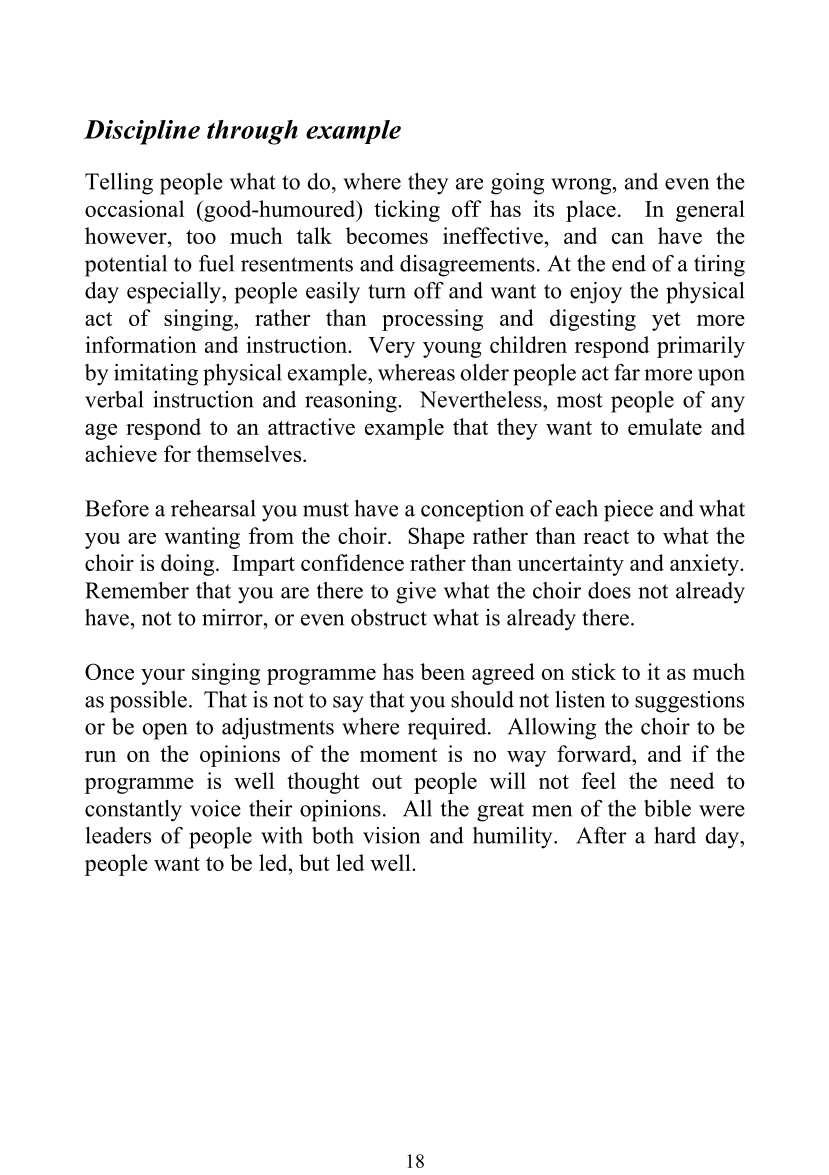 The height and width of the image is (1175, 829). I want to click on Discipline, so click(142, 132).
